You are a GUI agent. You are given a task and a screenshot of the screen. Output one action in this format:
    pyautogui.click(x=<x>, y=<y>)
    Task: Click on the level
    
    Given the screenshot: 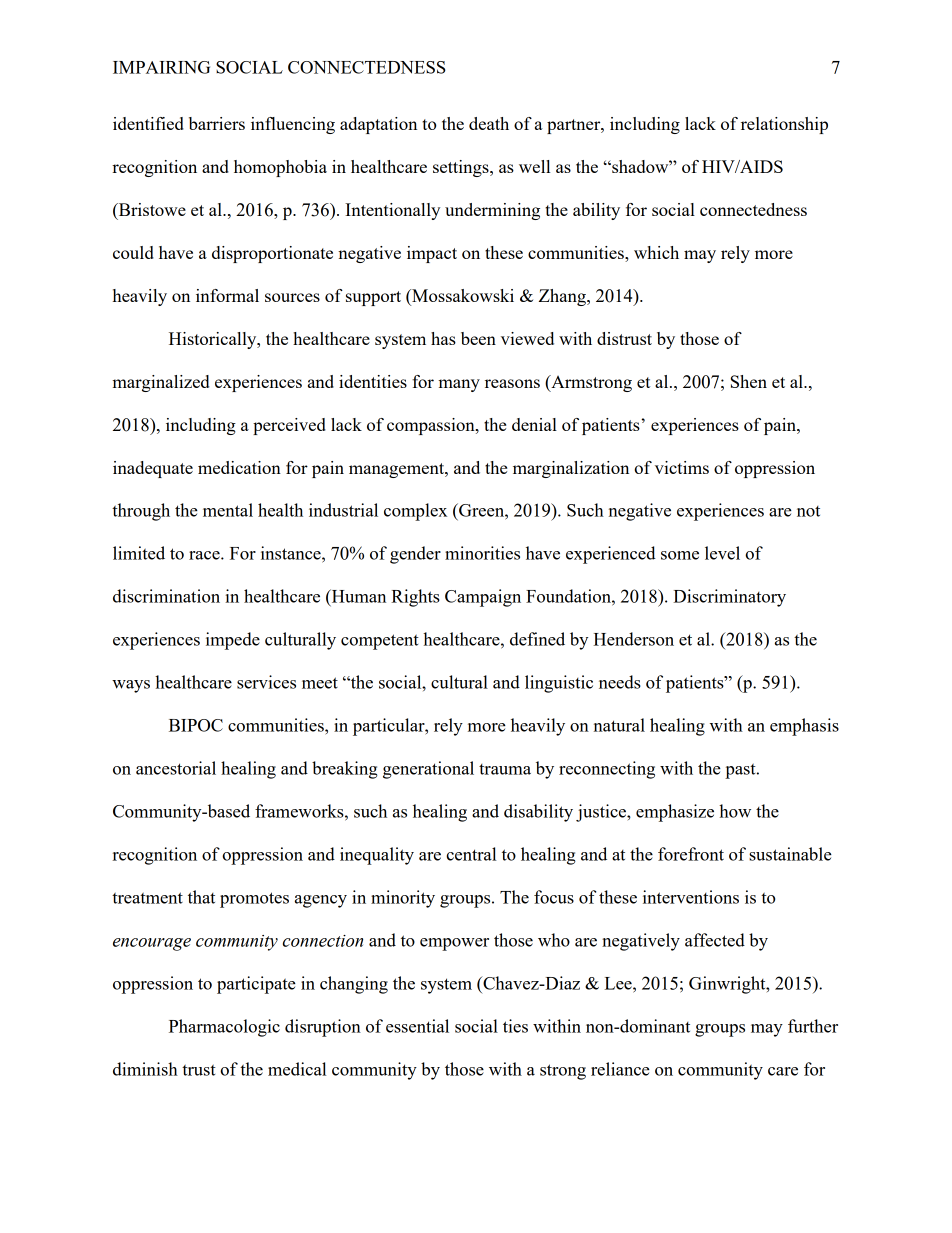 What is the action you would take?
    pyautogui.click(x=722, y=553)
